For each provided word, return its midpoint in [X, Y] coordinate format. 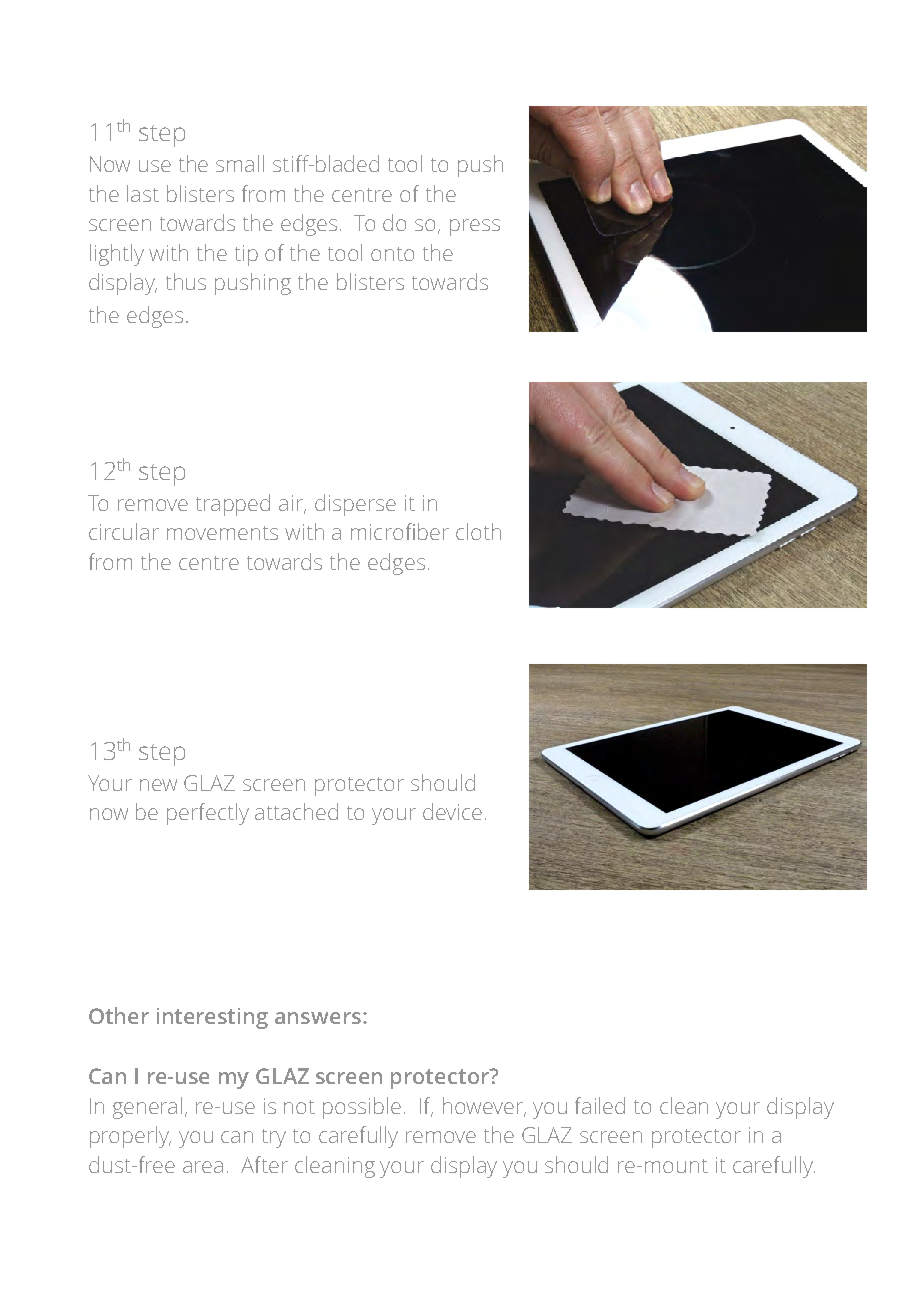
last [143, 193]
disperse [355, 505]
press [475, 227]
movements [222, 533]
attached [296, 811]
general [147, 1108]
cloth [478, 531]
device [452, 811]
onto [392, 254]
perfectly [208, 814]
